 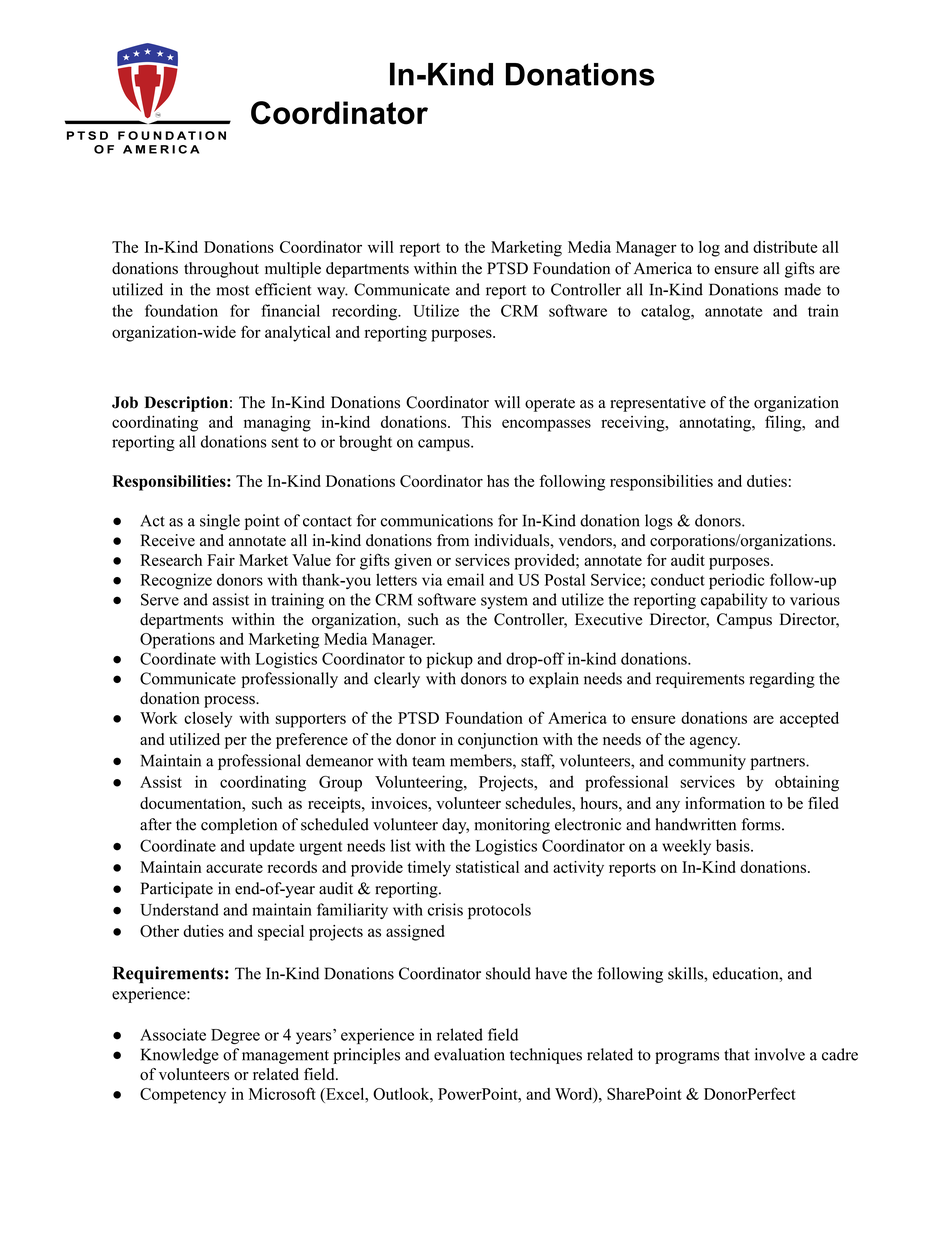 I want to click on Knowledge, so click(x=180, y=1056).
